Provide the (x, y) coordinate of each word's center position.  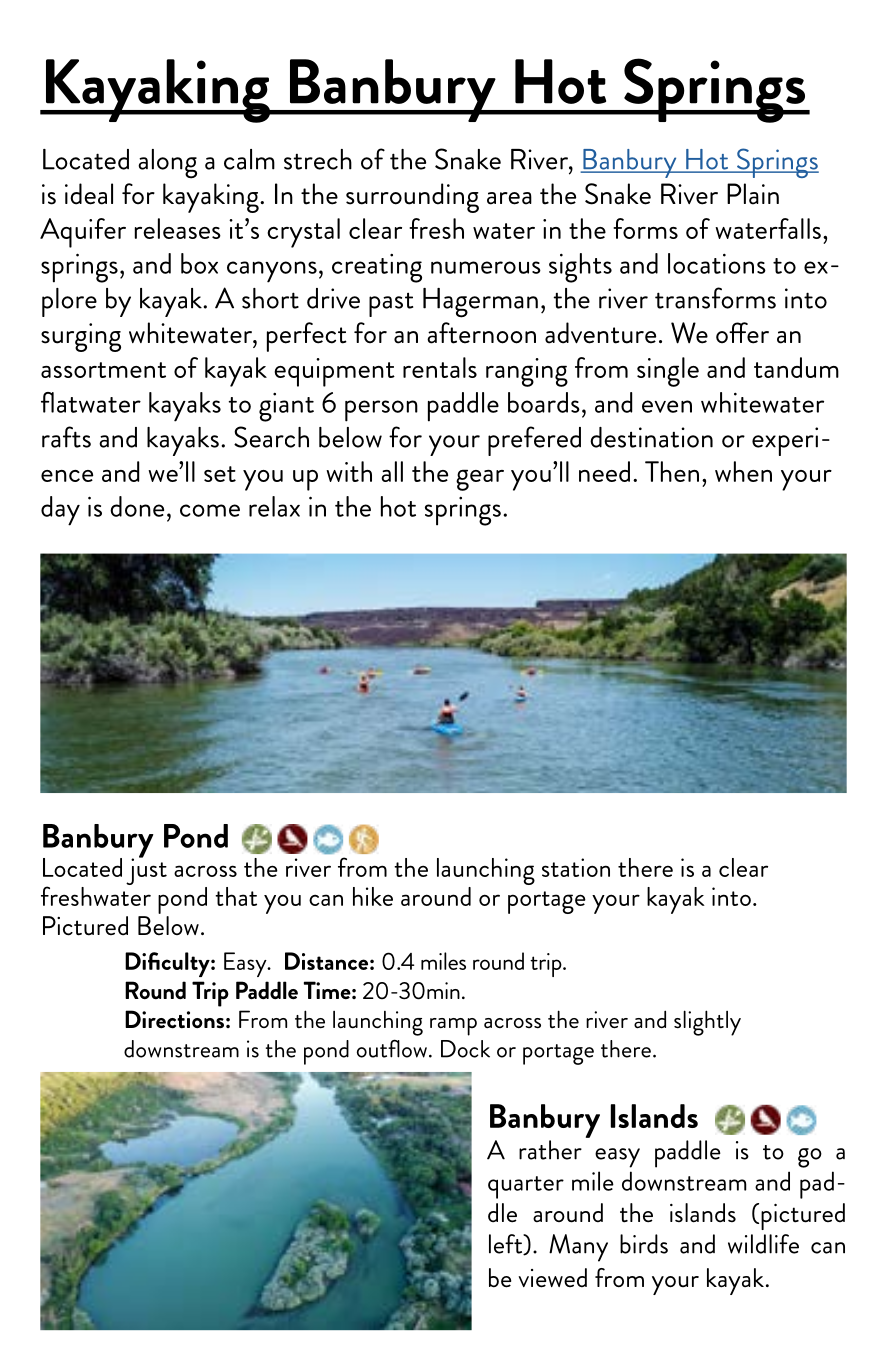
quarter (526, 1187)
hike (373, 896)
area (509, 198)
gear (480, 480)
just (146, 870)
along (167, 164)
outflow (392, 1048)
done (137, 506)
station (576, 867)
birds (644, 1244)
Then (672, 471)
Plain (753, 194)
